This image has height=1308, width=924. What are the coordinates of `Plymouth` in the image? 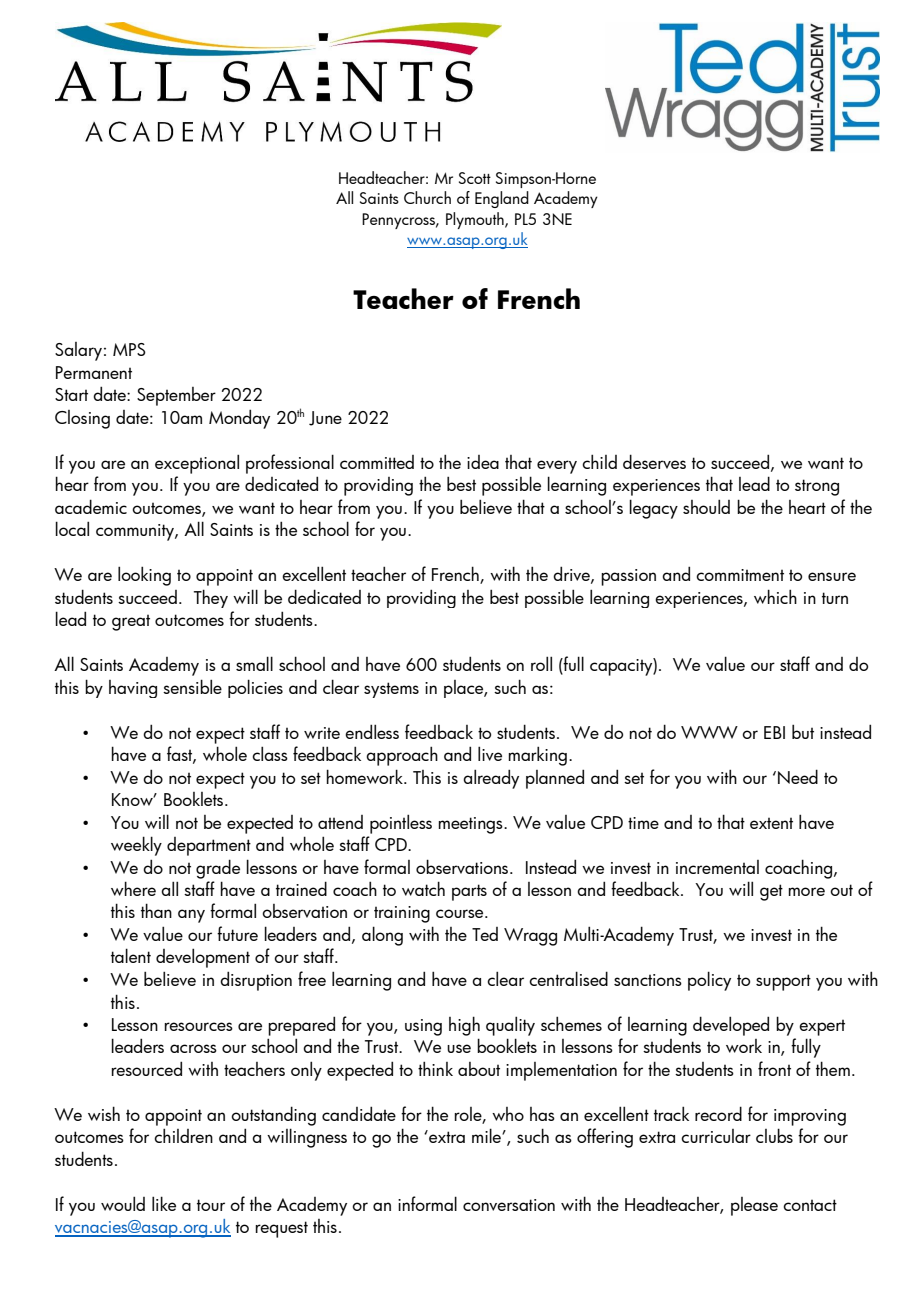 It's located at (476, 220).
